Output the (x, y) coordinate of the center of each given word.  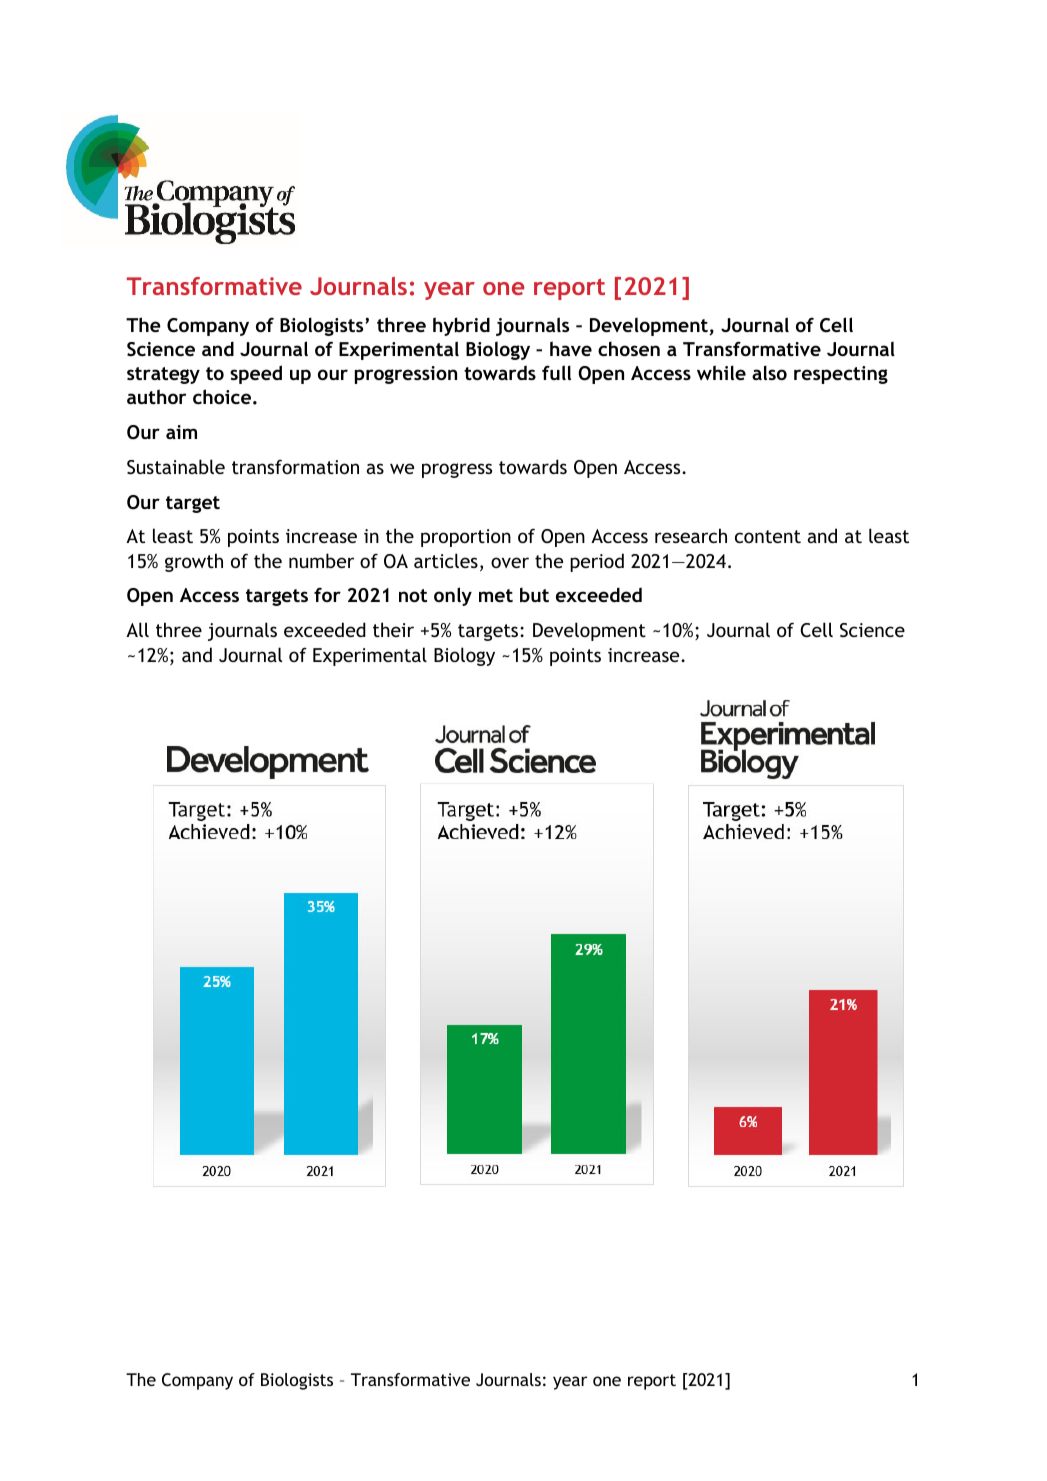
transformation (295, 466)
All (137, 629)
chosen (629, 348)
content (768, 536)
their (393, 629)
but (534, 594)
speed (256, 374)
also (769, 372)
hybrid (461, 326)
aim (181, 432)
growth (194, 562)
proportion (466, 538)
